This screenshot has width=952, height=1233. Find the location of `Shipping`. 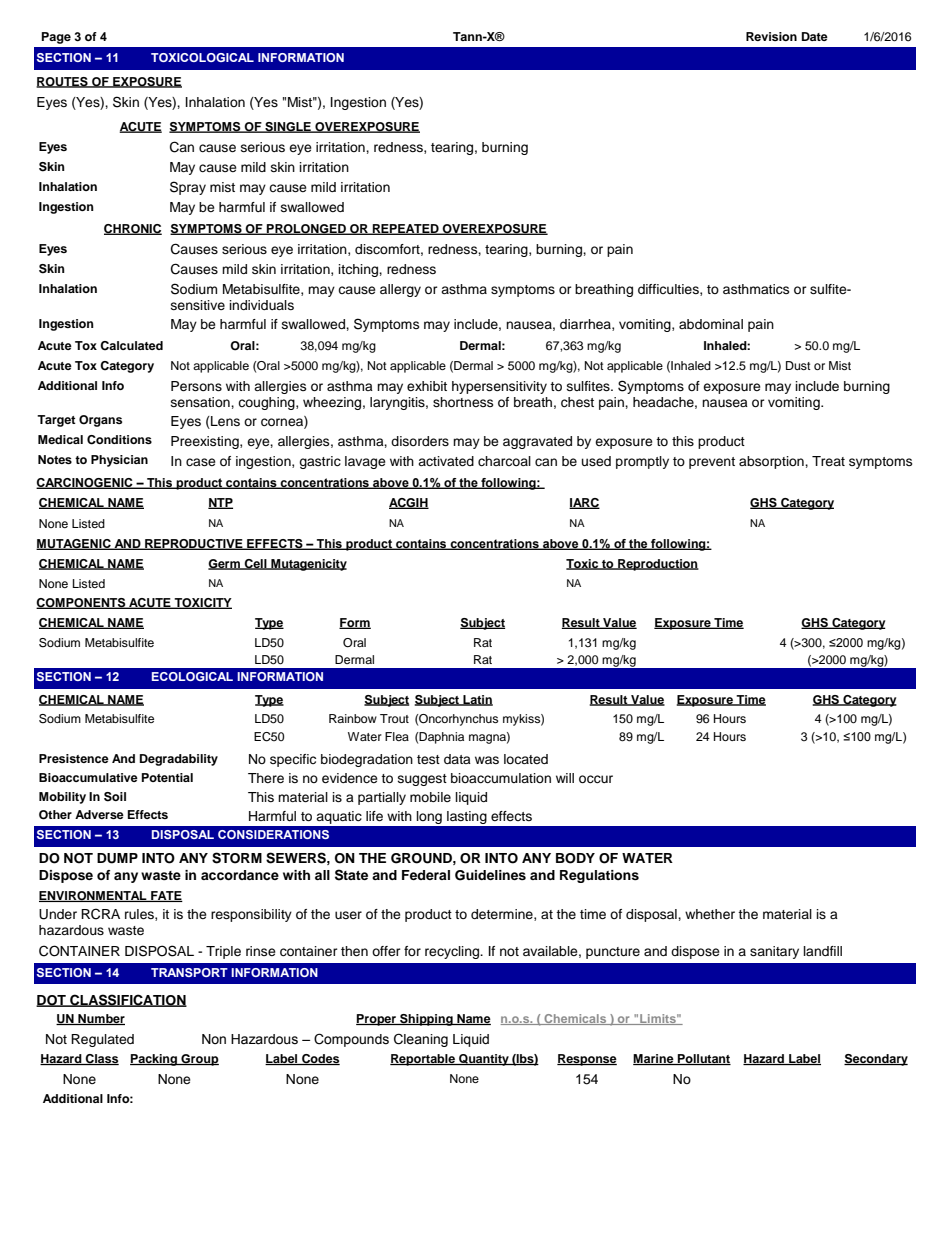

Shipping is located at coordinates (426, 1020).
